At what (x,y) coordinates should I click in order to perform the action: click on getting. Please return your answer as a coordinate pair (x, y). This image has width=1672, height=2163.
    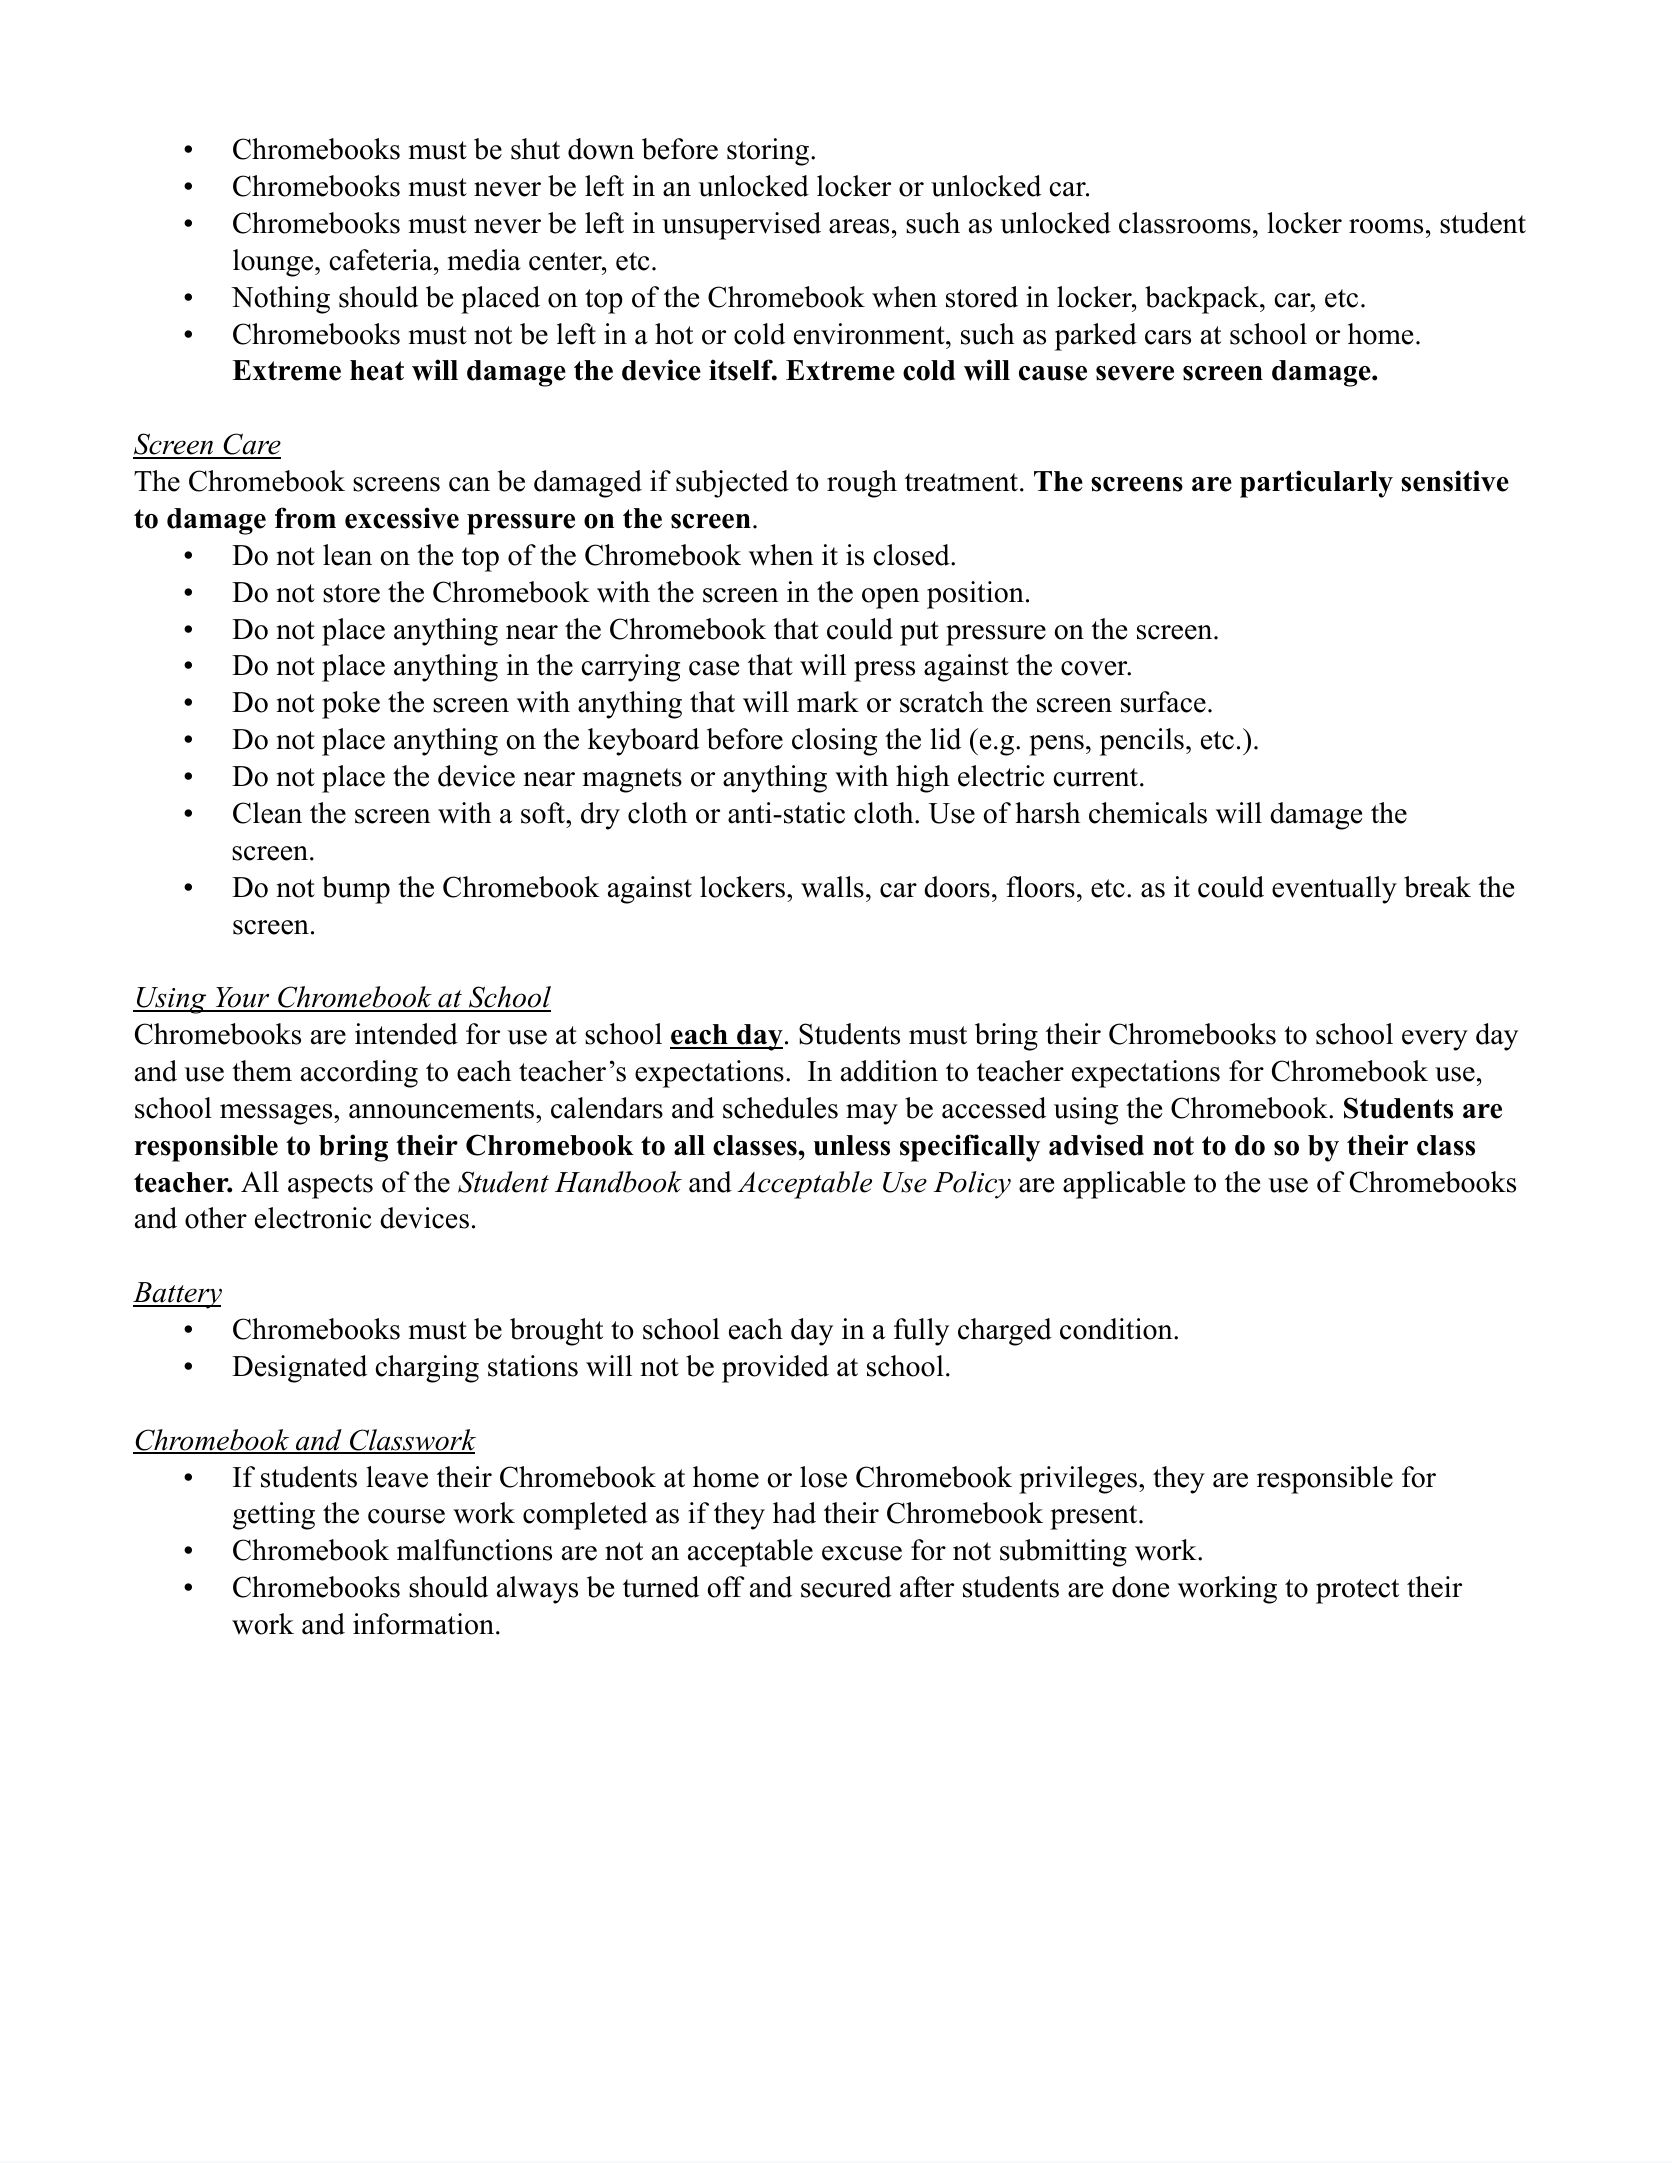
    Looking at the image, I should click on (274, 1516).
